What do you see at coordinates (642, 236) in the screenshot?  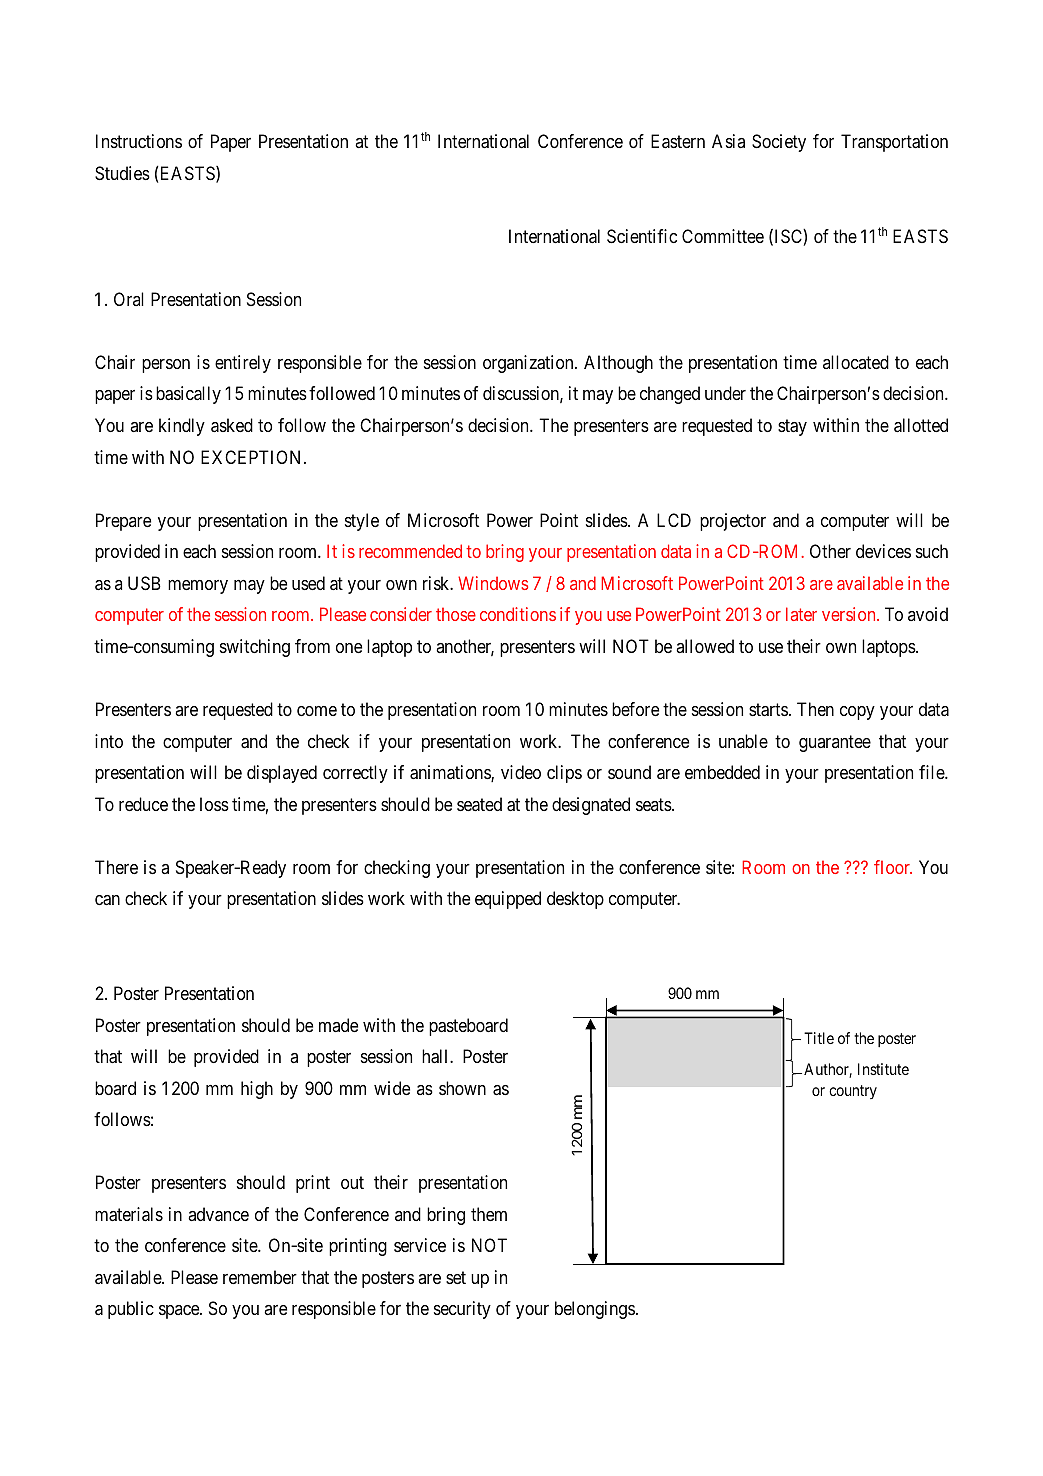 I see `Scientific` at bounding box center [642, 236].
